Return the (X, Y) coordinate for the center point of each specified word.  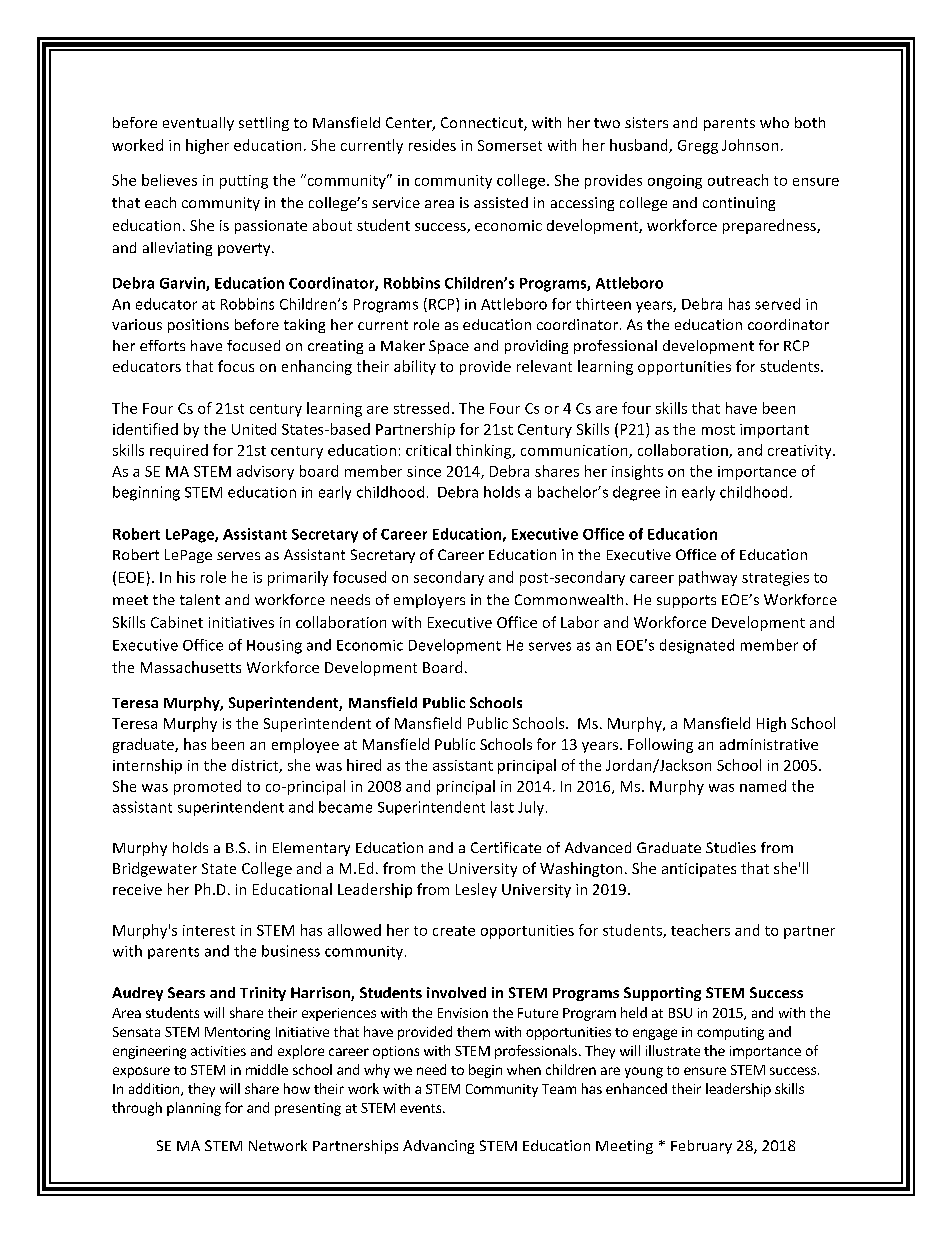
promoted (207, 787)
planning (194, 1109)
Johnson (750, 145)
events (422, 1108)
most (718, 430)
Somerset (510, 145)
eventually (198, 124)
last (502, 807)
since (424, 471)
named (763, 786)
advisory (265, 472)
